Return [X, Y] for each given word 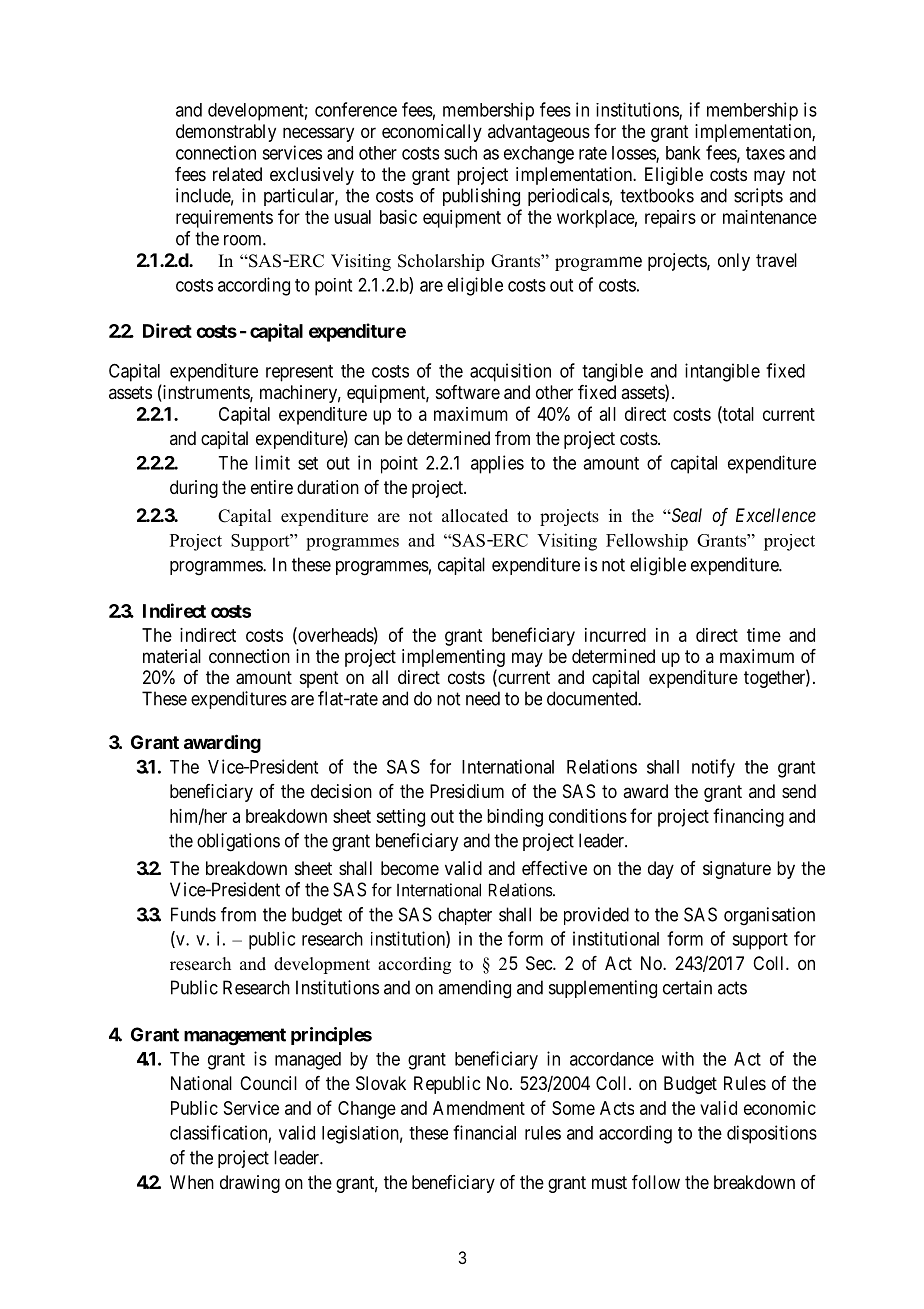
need [483, 698]
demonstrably [226, 133]
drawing [250, 1184]
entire [272, 487]
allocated [475, 516]
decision [341, 791]
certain [687, 987]
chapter [465, 916]
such [460, 153]
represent [299, 373]
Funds [193, 914]
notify [713, 768]
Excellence [776, 515]
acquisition [510, 372]
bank [683, 153]
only [734, 262]
